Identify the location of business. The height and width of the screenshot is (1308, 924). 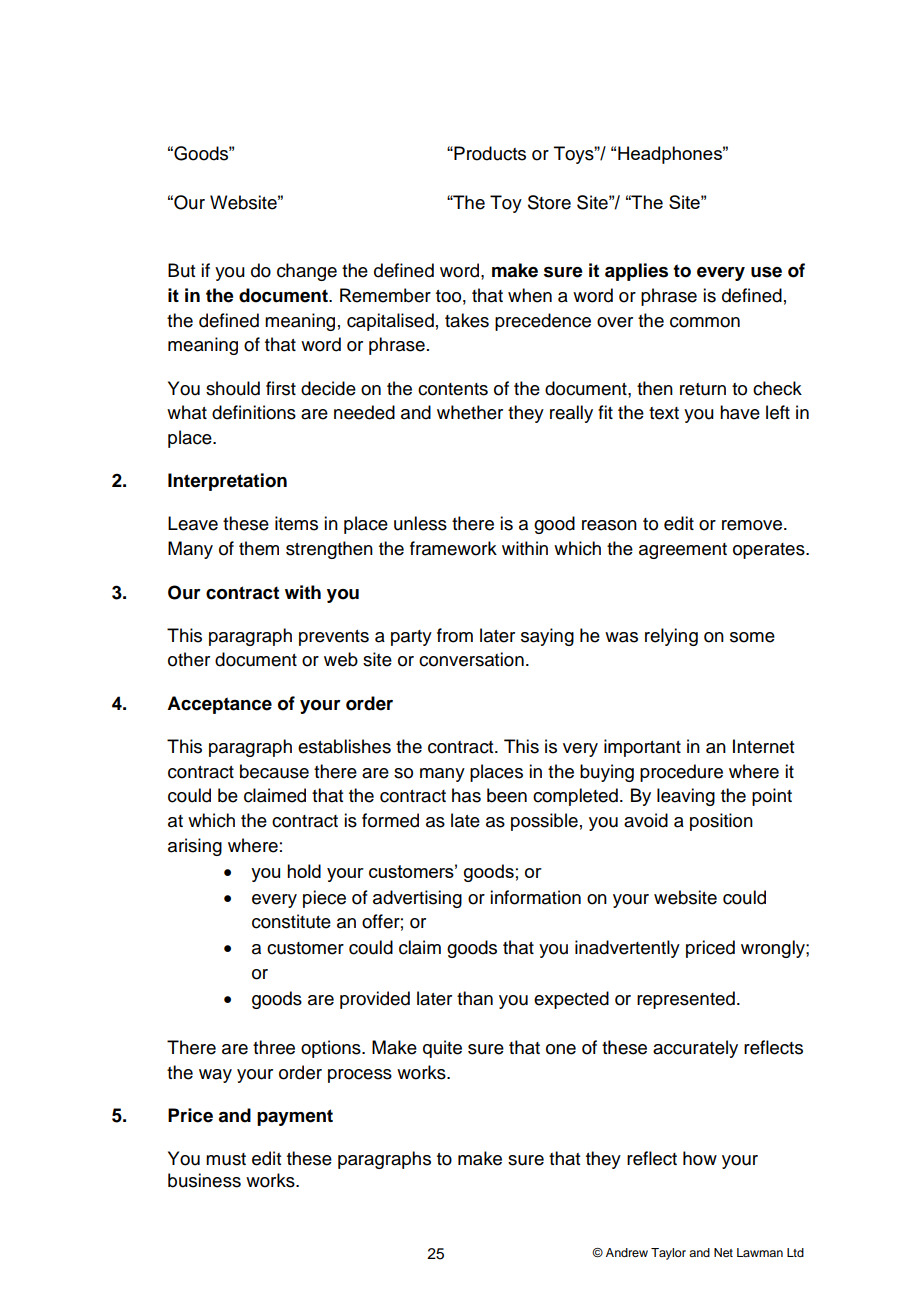
(204, 1180).
